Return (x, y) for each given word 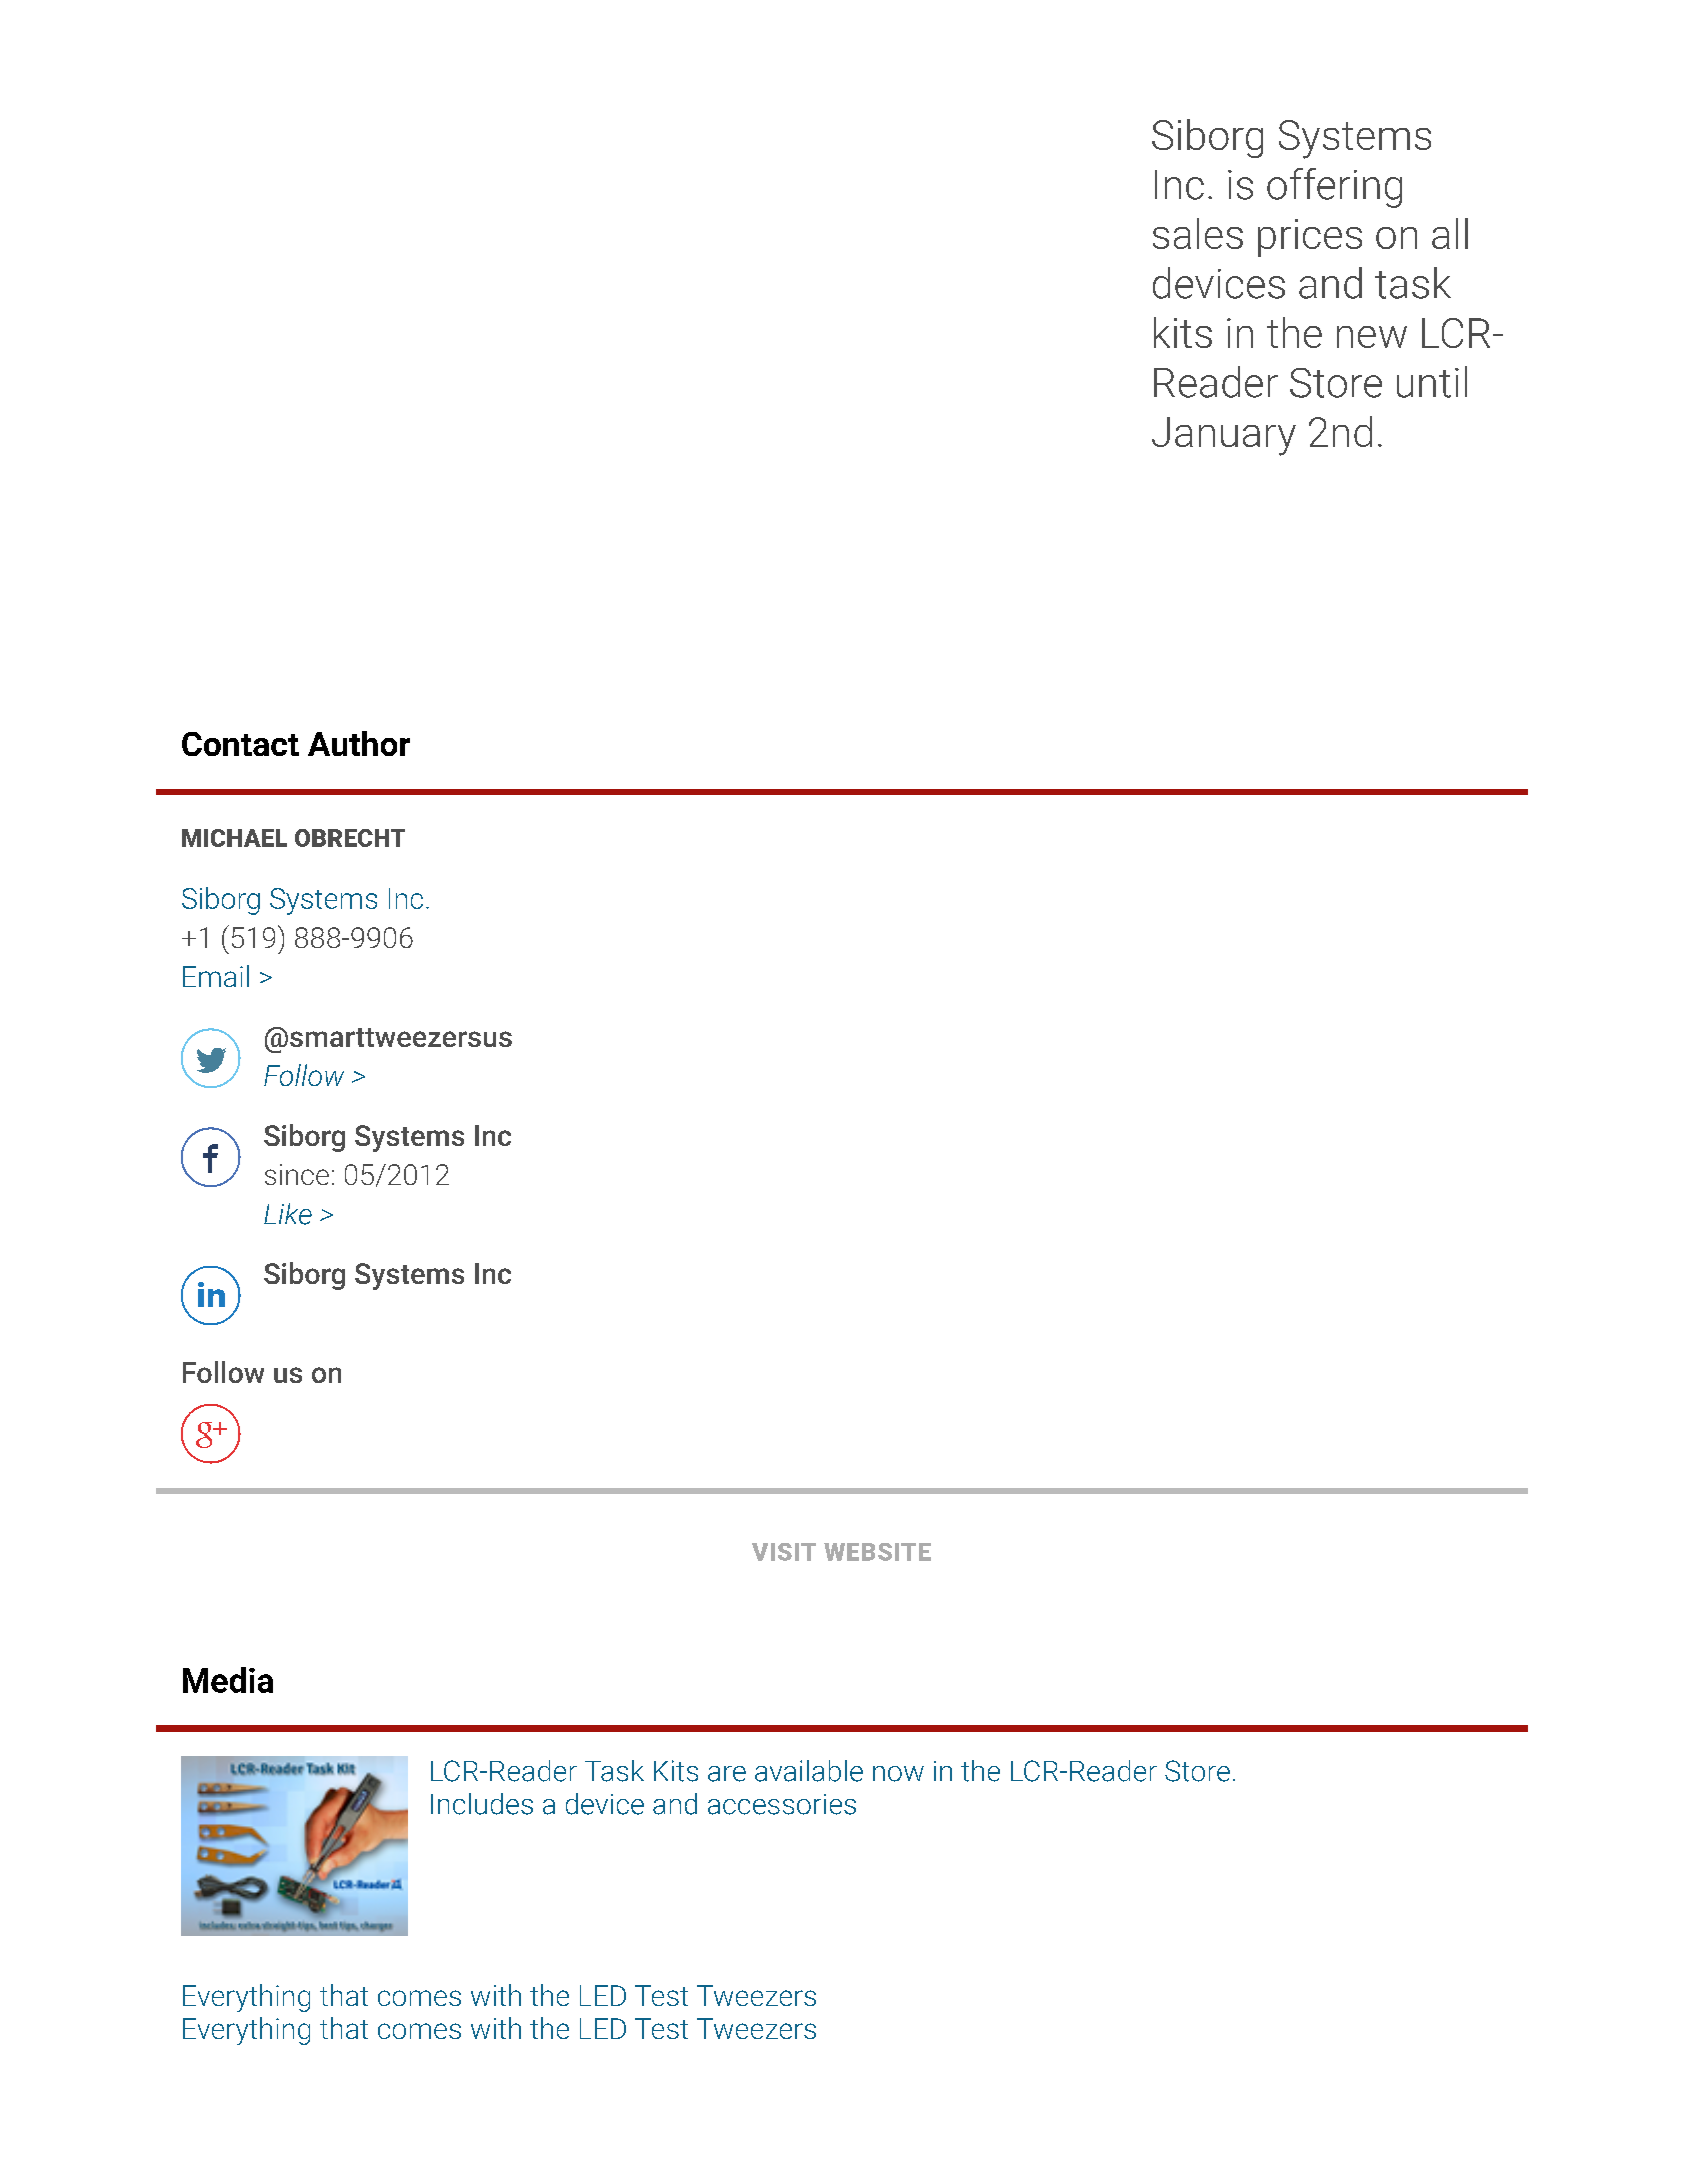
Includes (482, 1804)
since (297, 1174)
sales (1198, 233)
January (1224, 436)
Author (359, 743)
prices (1310, 238)
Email (216, 976)
